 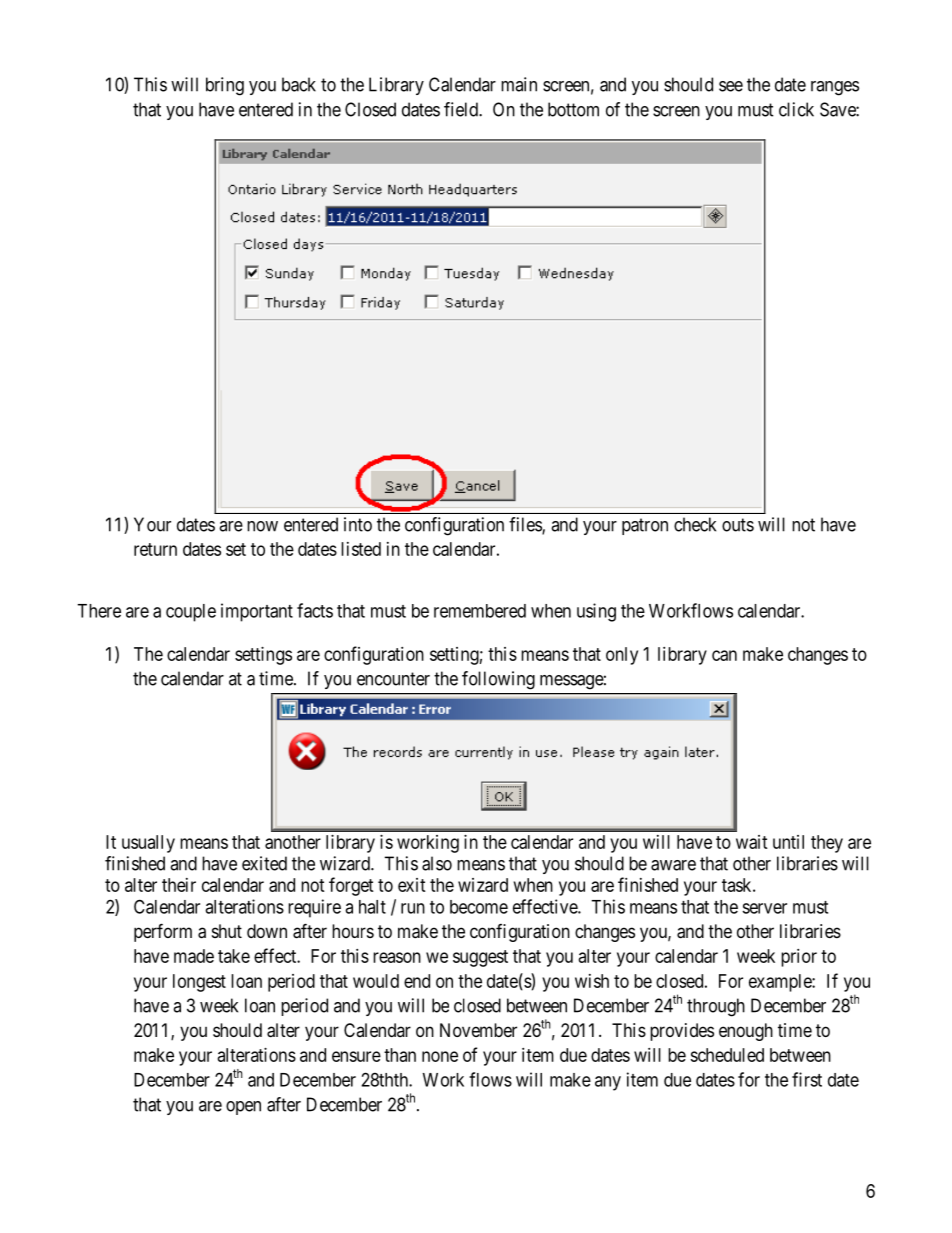 I want to click on see, so click(x=731, y=86).
